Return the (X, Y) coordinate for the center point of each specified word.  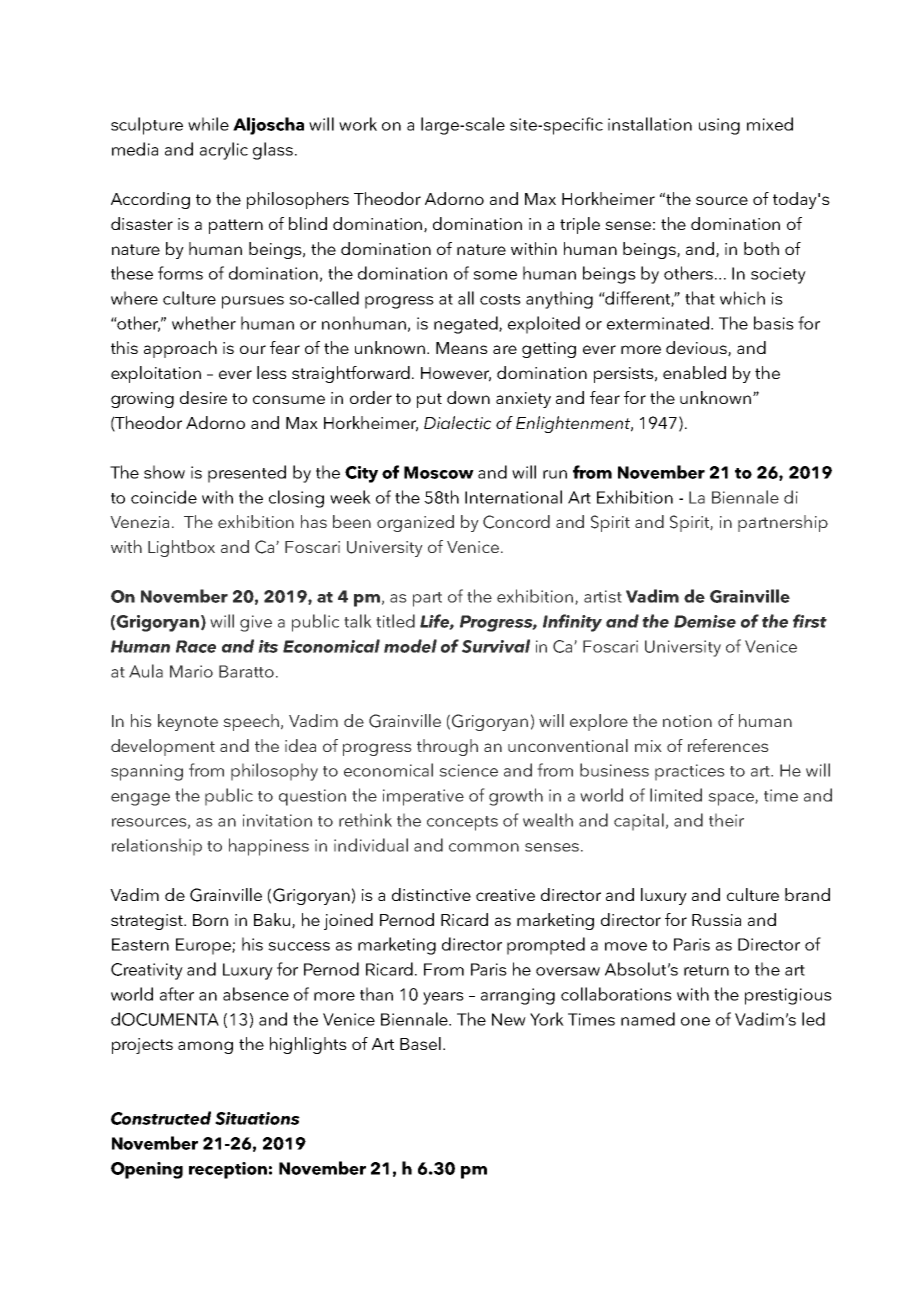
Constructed (161, 1118)
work (358, 124)
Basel (420, 1043)
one (695, 1021)
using (719, 126)
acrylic (224, 151)
